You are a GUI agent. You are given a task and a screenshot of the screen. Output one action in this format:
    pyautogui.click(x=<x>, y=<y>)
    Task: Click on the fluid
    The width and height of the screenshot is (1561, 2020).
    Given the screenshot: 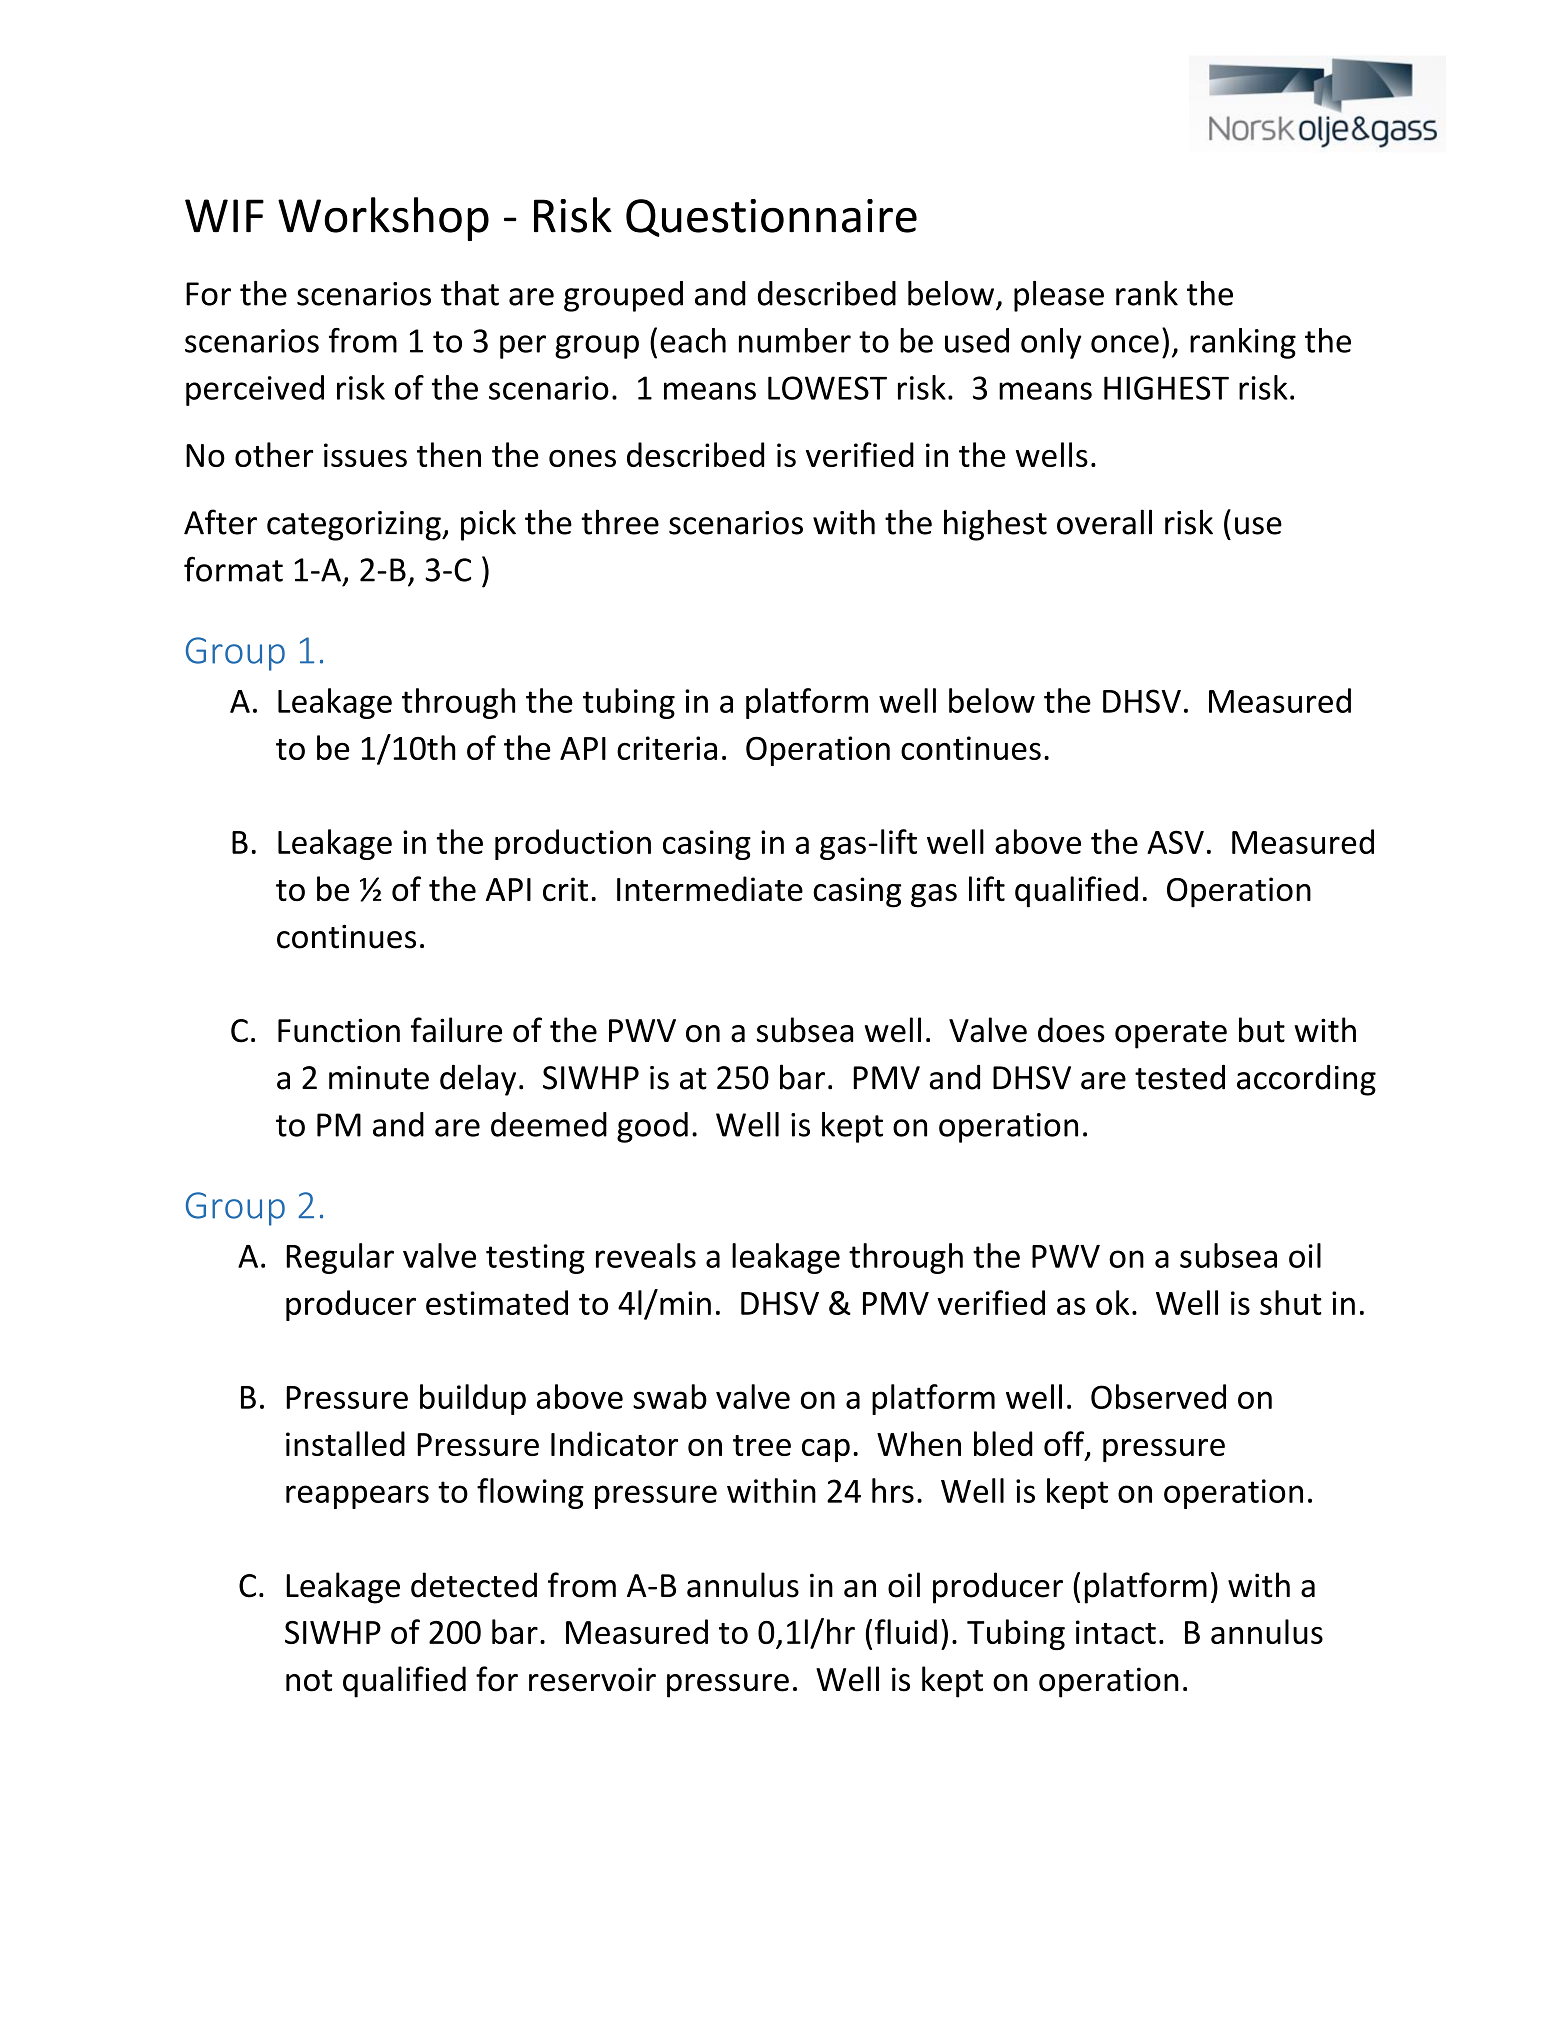 What is the action you would take?
    pyautogui.click(x=905, y=1631)
